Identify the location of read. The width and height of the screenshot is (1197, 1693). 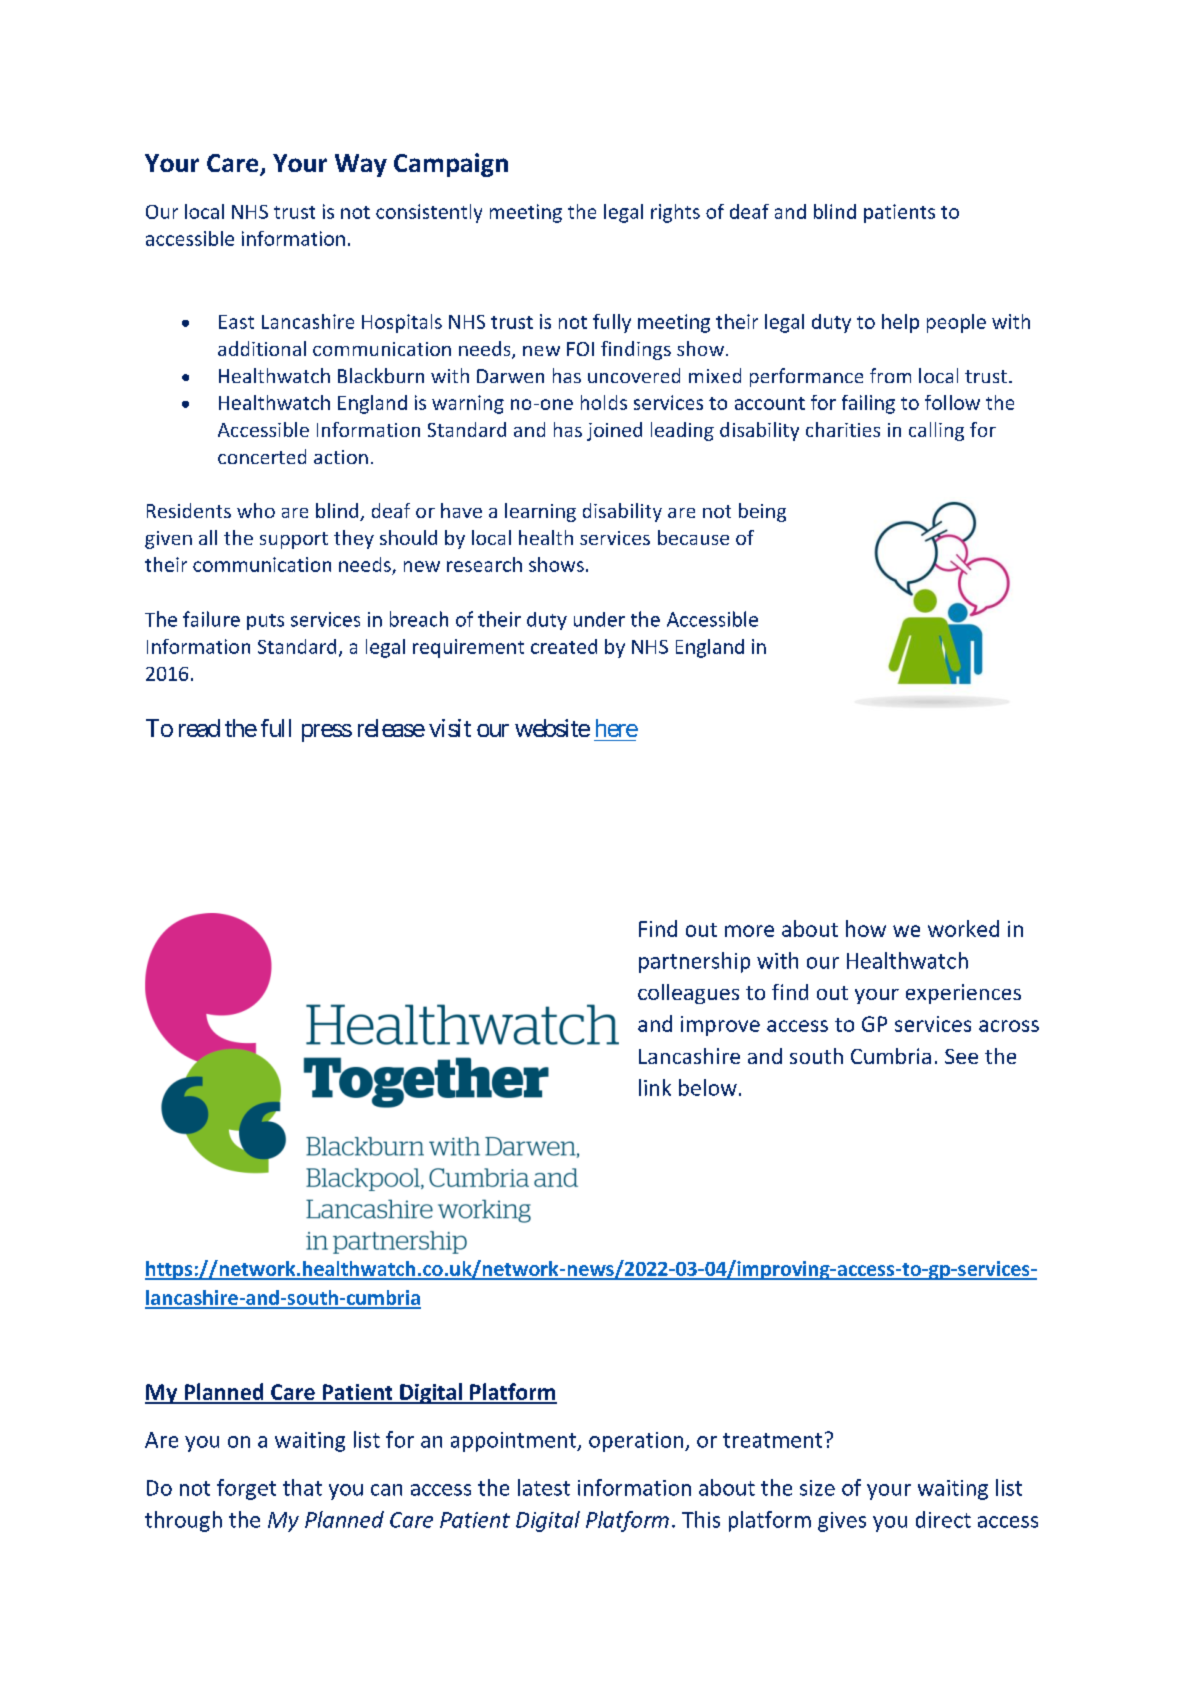
(199, 728).
